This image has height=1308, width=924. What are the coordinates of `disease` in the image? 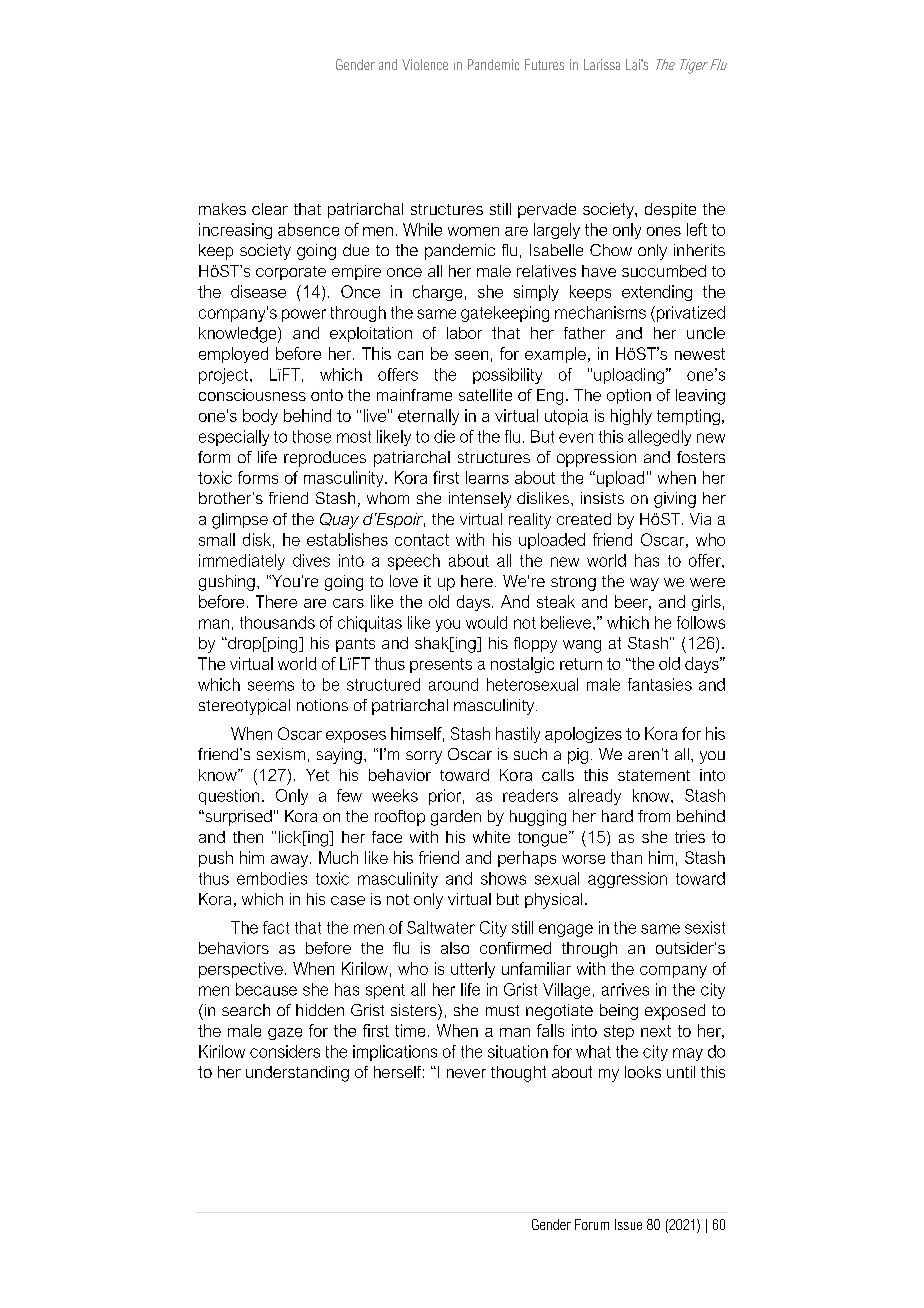 It's located at (258, 291).
